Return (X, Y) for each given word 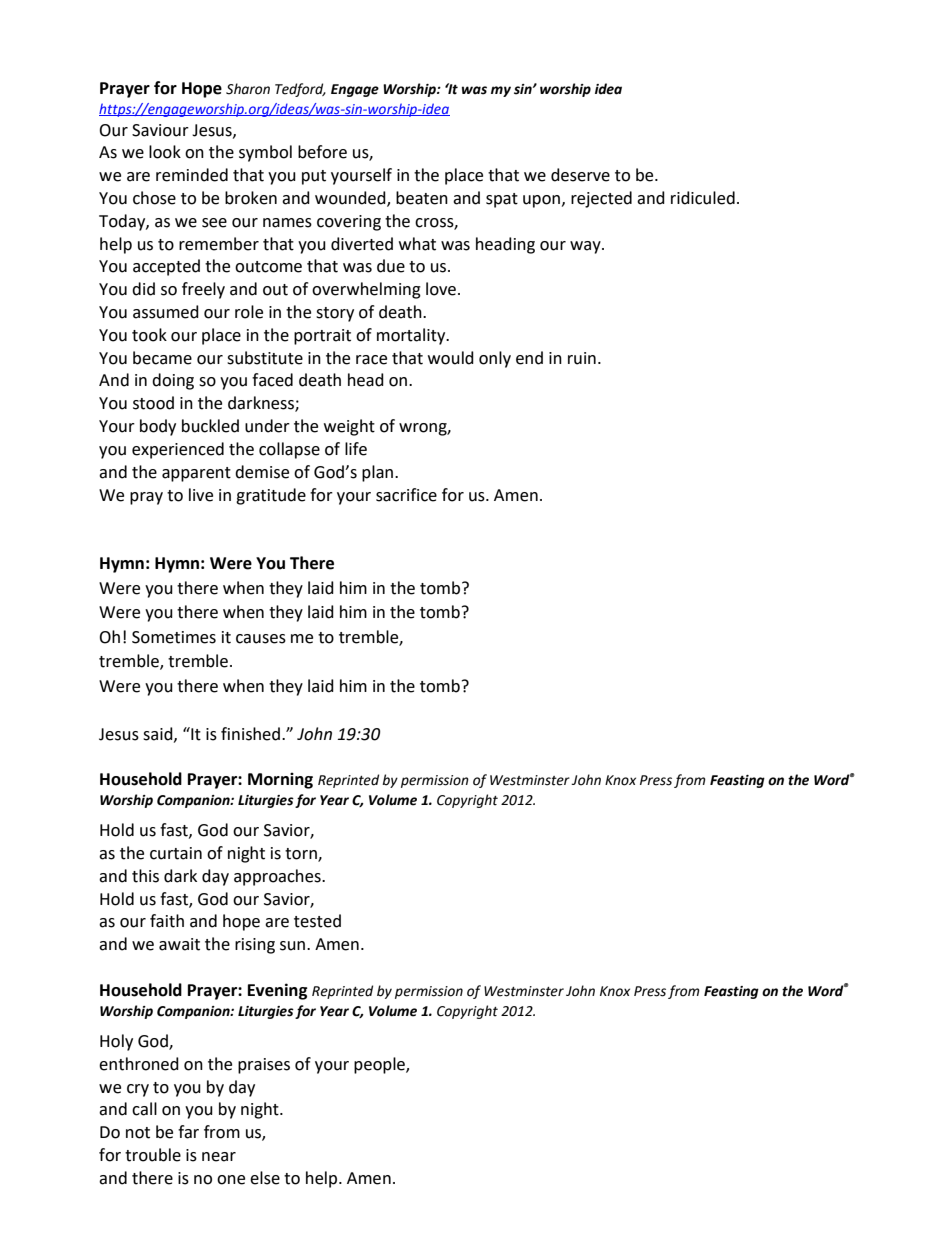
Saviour (160, 130)
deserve (580, 175)
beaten (422, 198)
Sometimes (174, 637)
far (188, 1132)
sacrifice (406, 495)
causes (261, 639)
